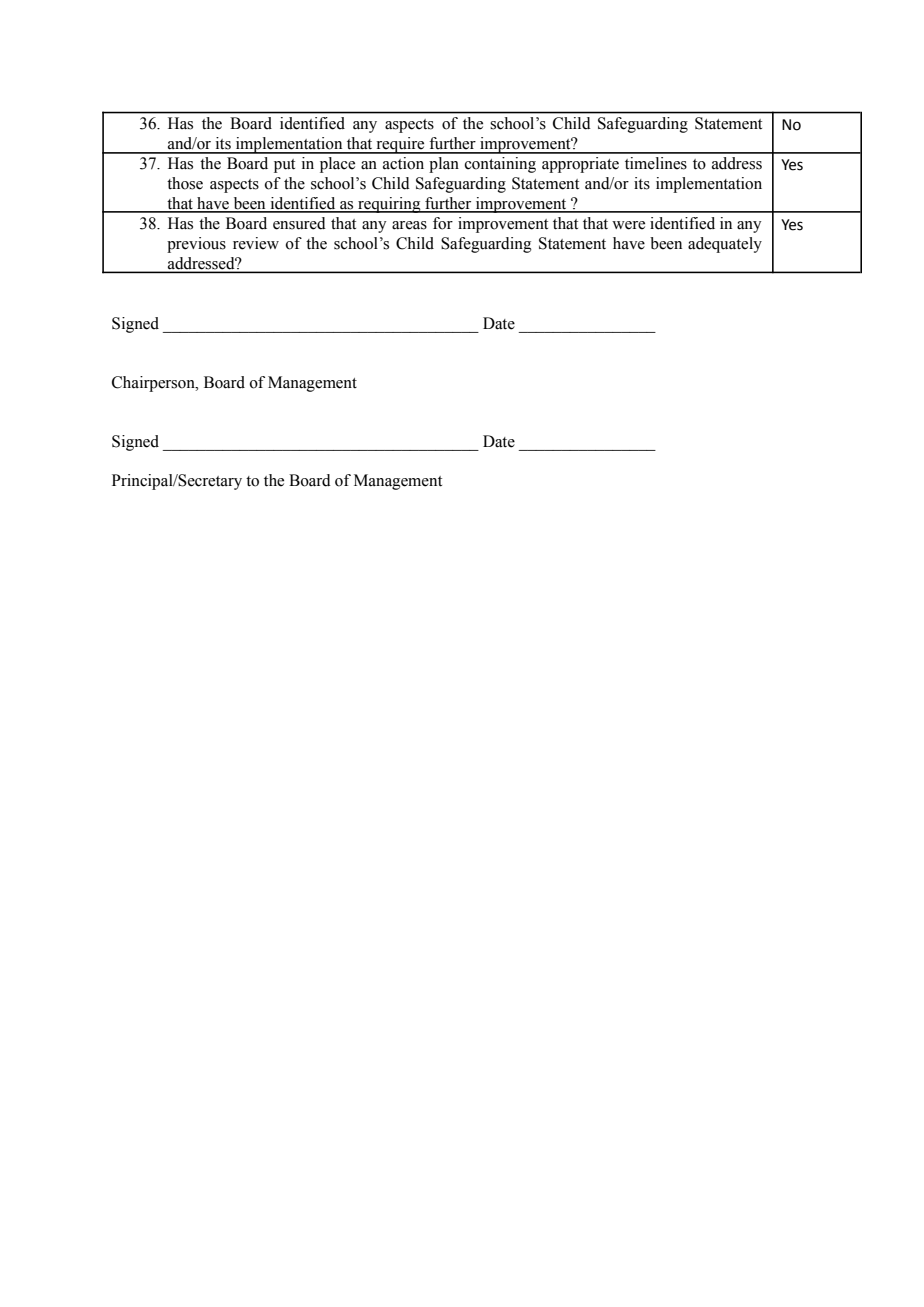  I want to click on requiring, so click(389, 205).
